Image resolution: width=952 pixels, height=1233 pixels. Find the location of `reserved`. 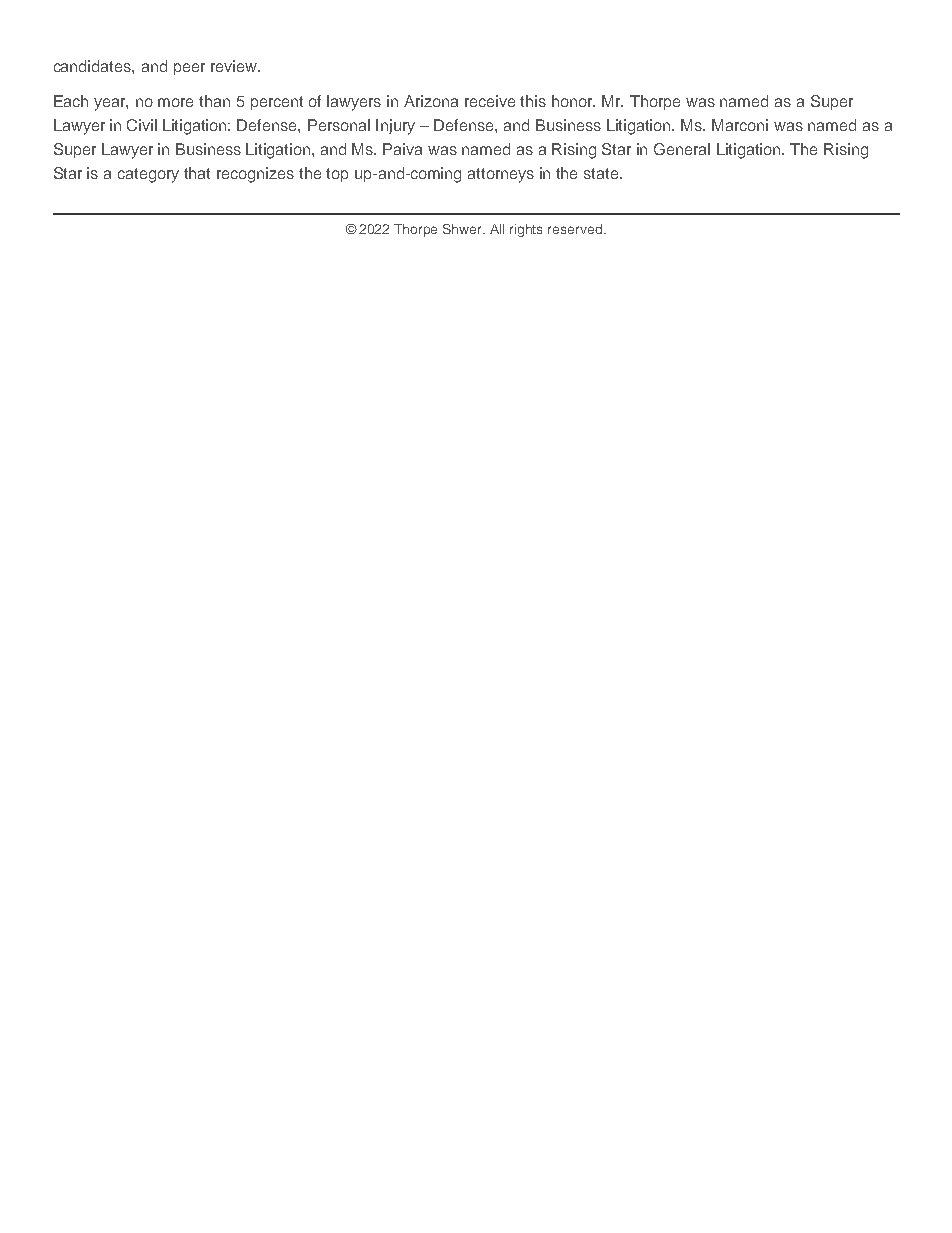

reserved is located at coordinates (575, 229).
